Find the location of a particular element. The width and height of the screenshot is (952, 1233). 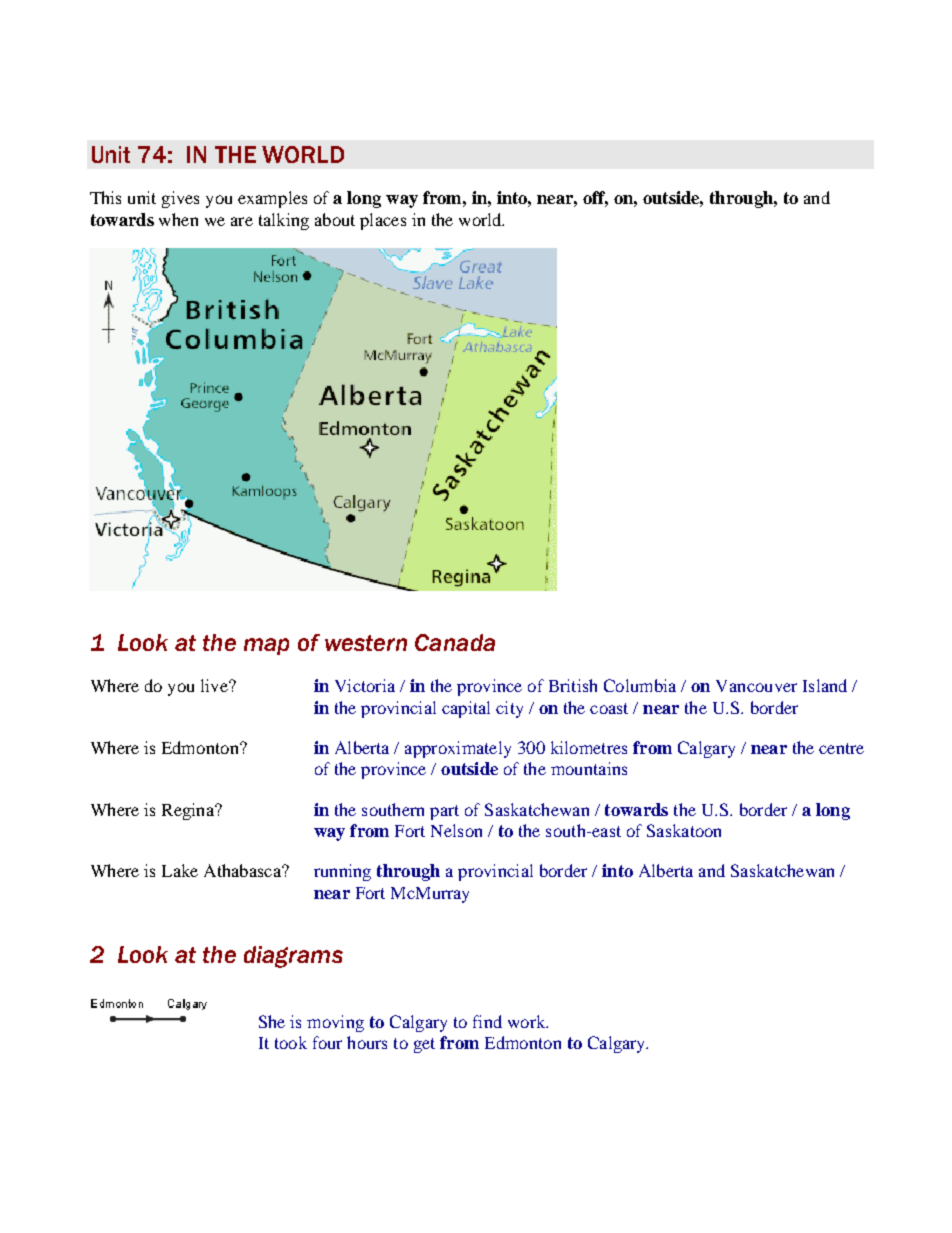

approximately is located at coordinates (458, 749).
